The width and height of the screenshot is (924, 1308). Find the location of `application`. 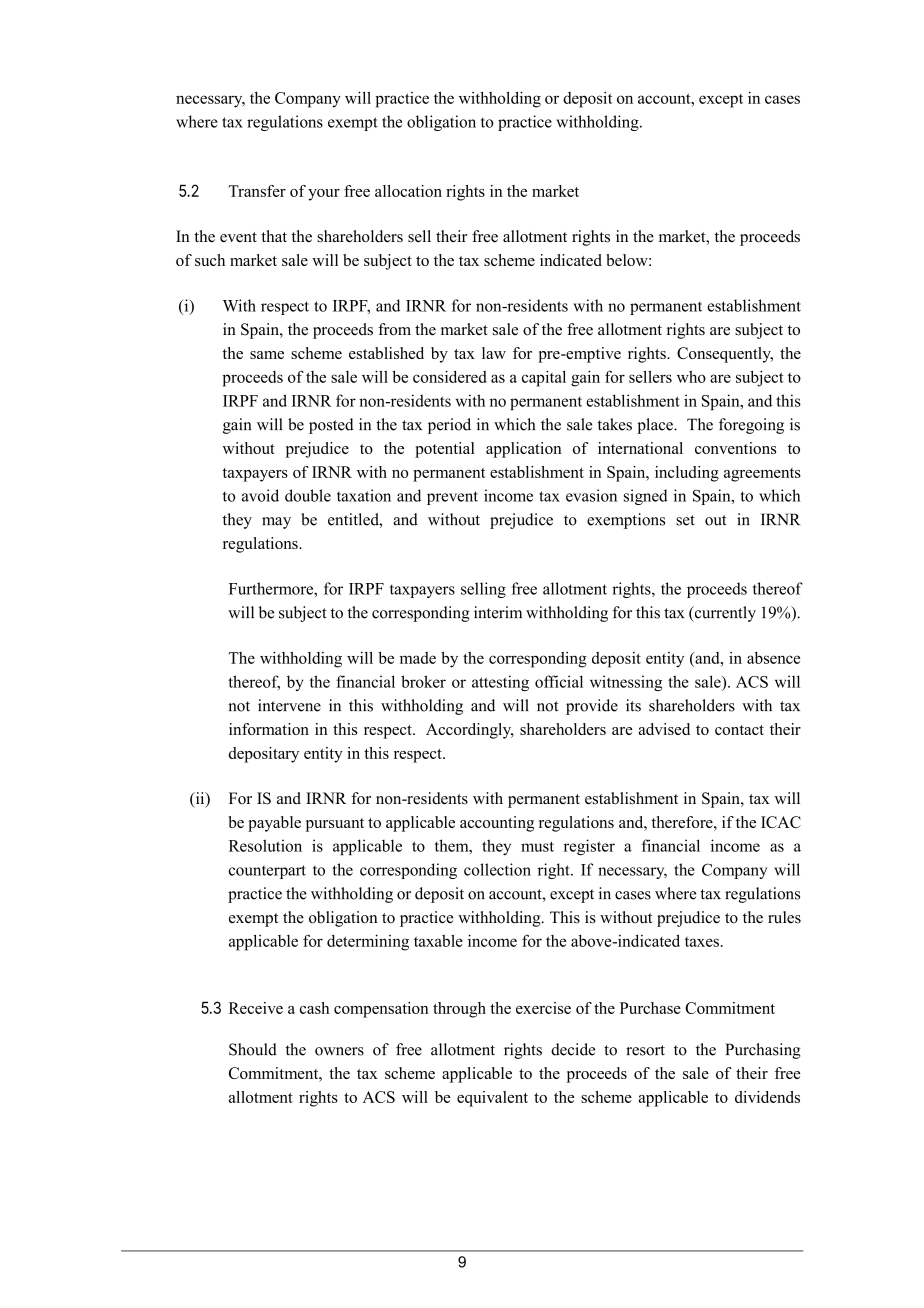

application is located at coordinates (524, 450).
